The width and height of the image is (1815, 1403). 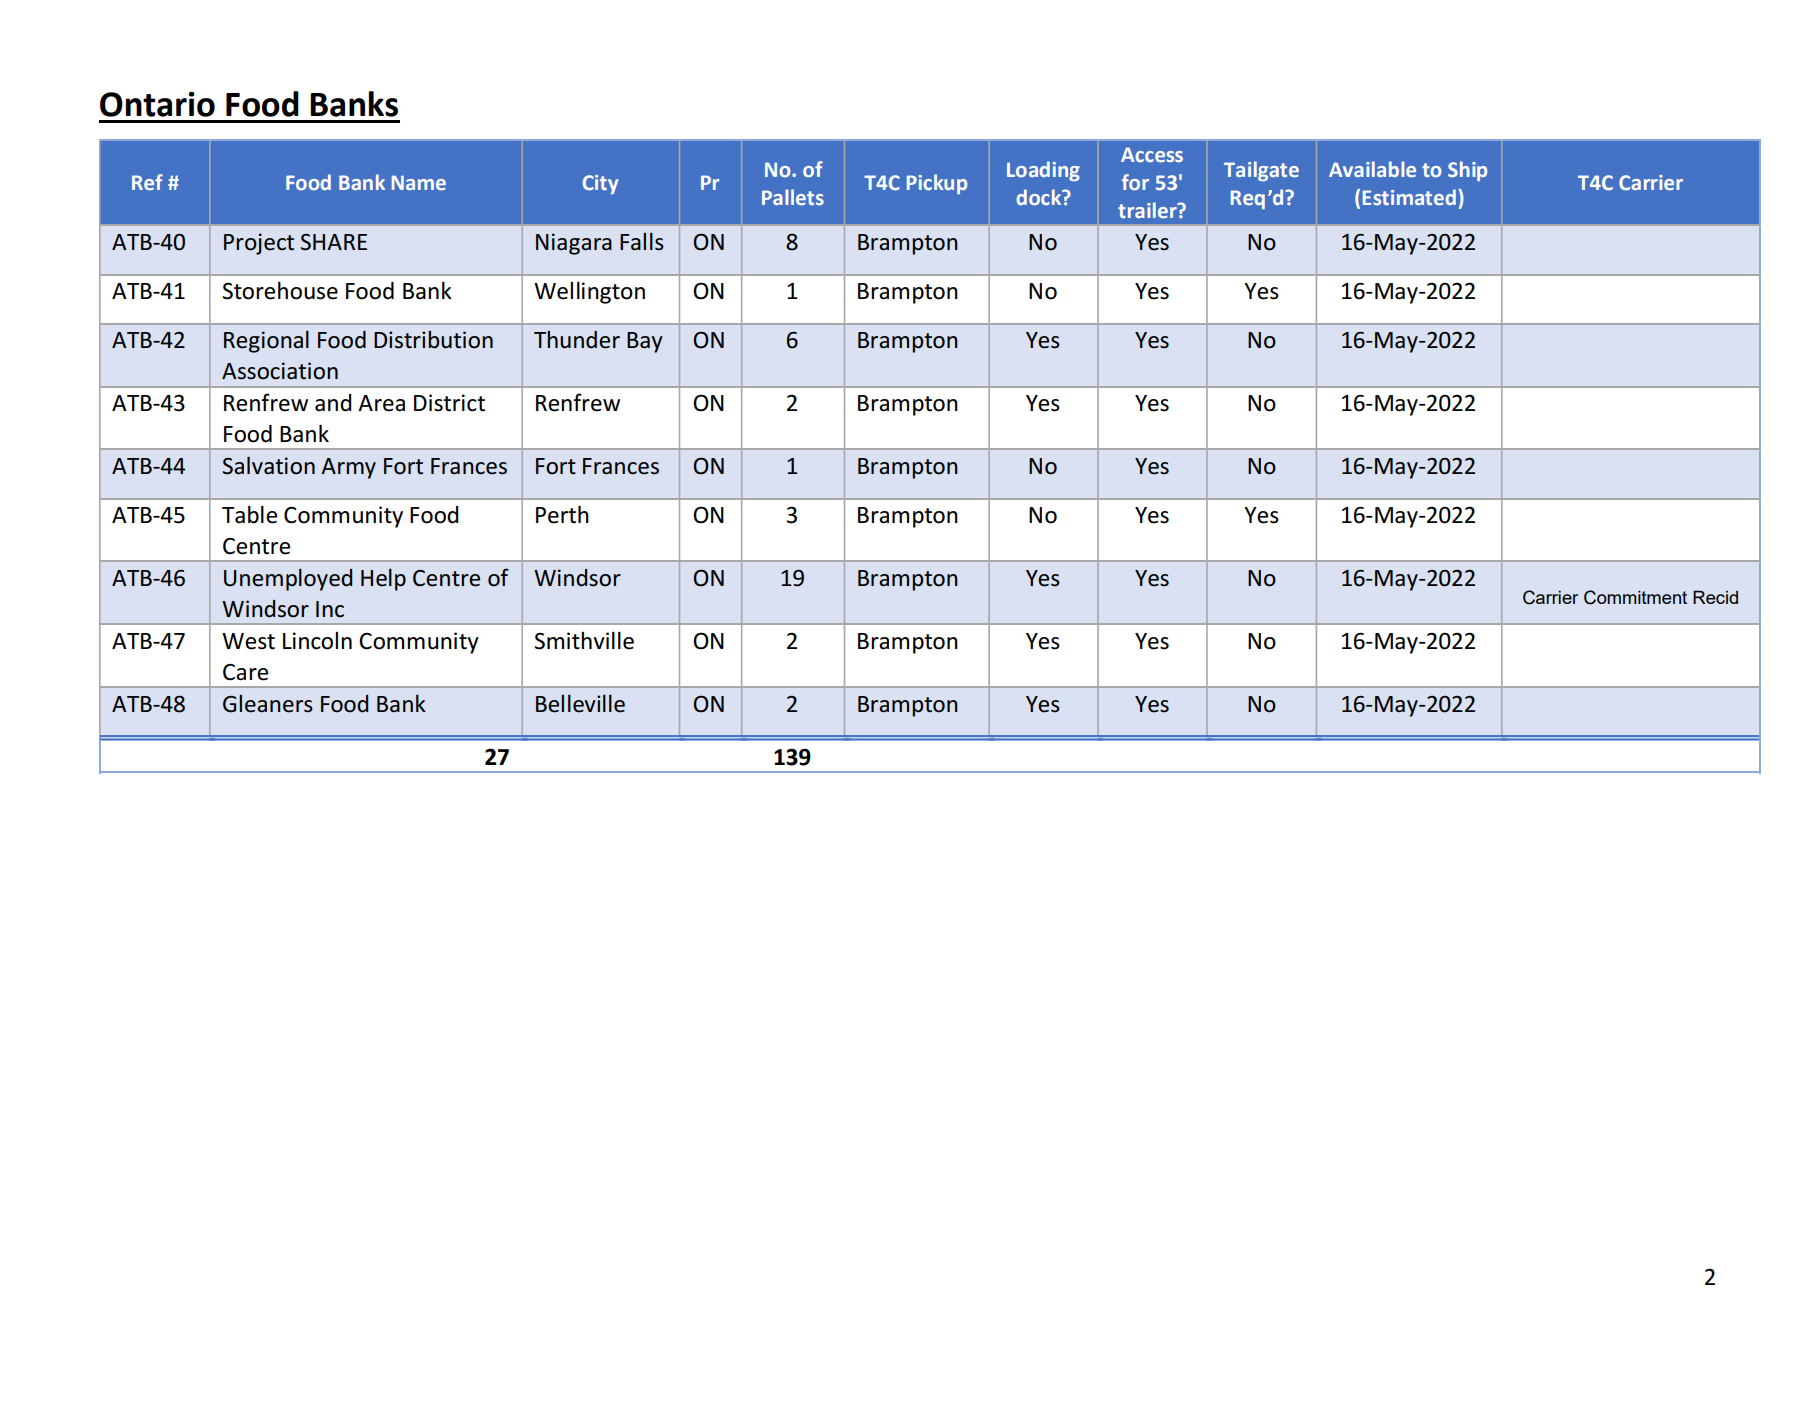 What do you see at coordinates (245, 672) in the image?
I see `Care` at bounding box center [245, 672].
